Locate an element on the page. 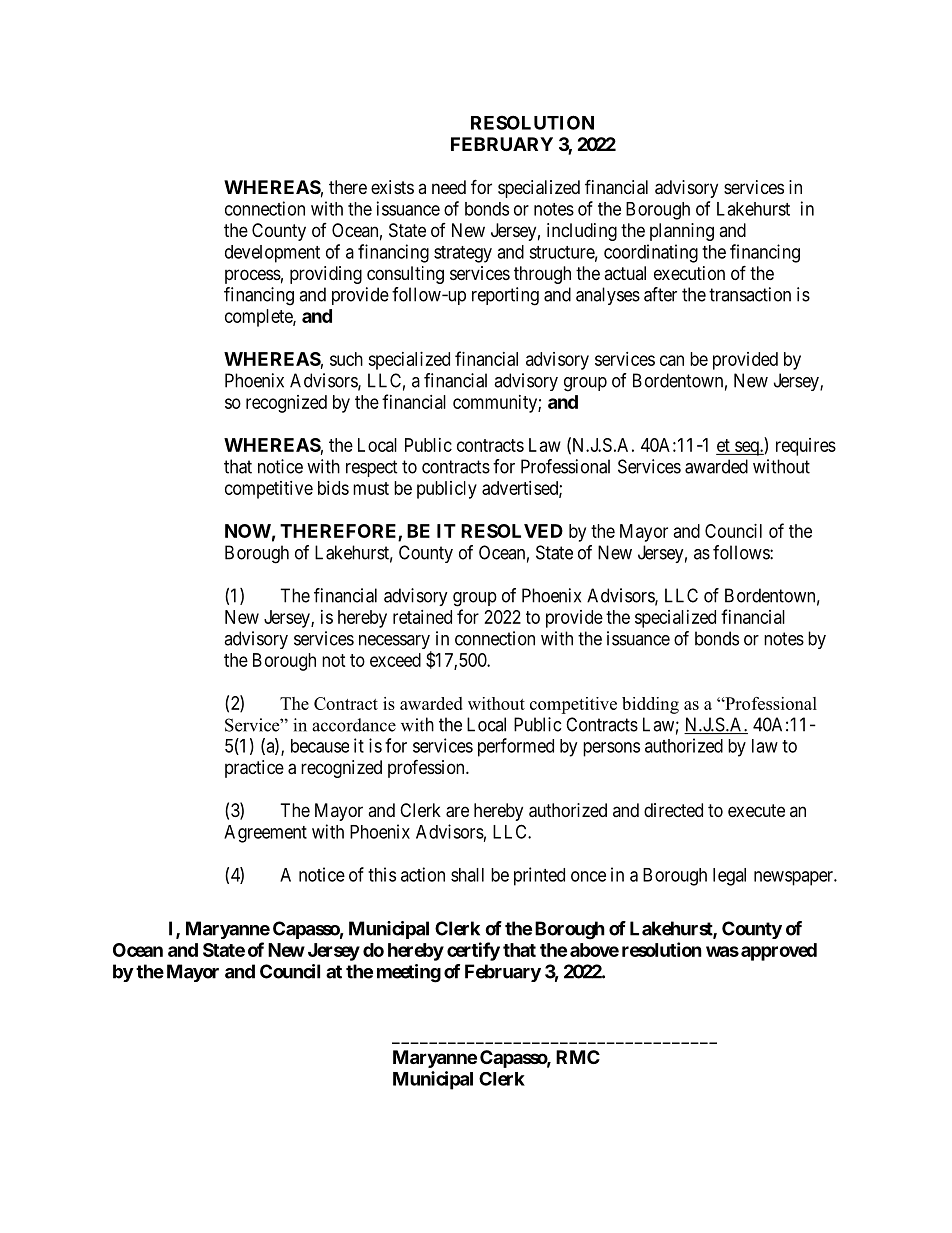 The image size is (952, 1233). certify is located at coordinates (473, 951).
